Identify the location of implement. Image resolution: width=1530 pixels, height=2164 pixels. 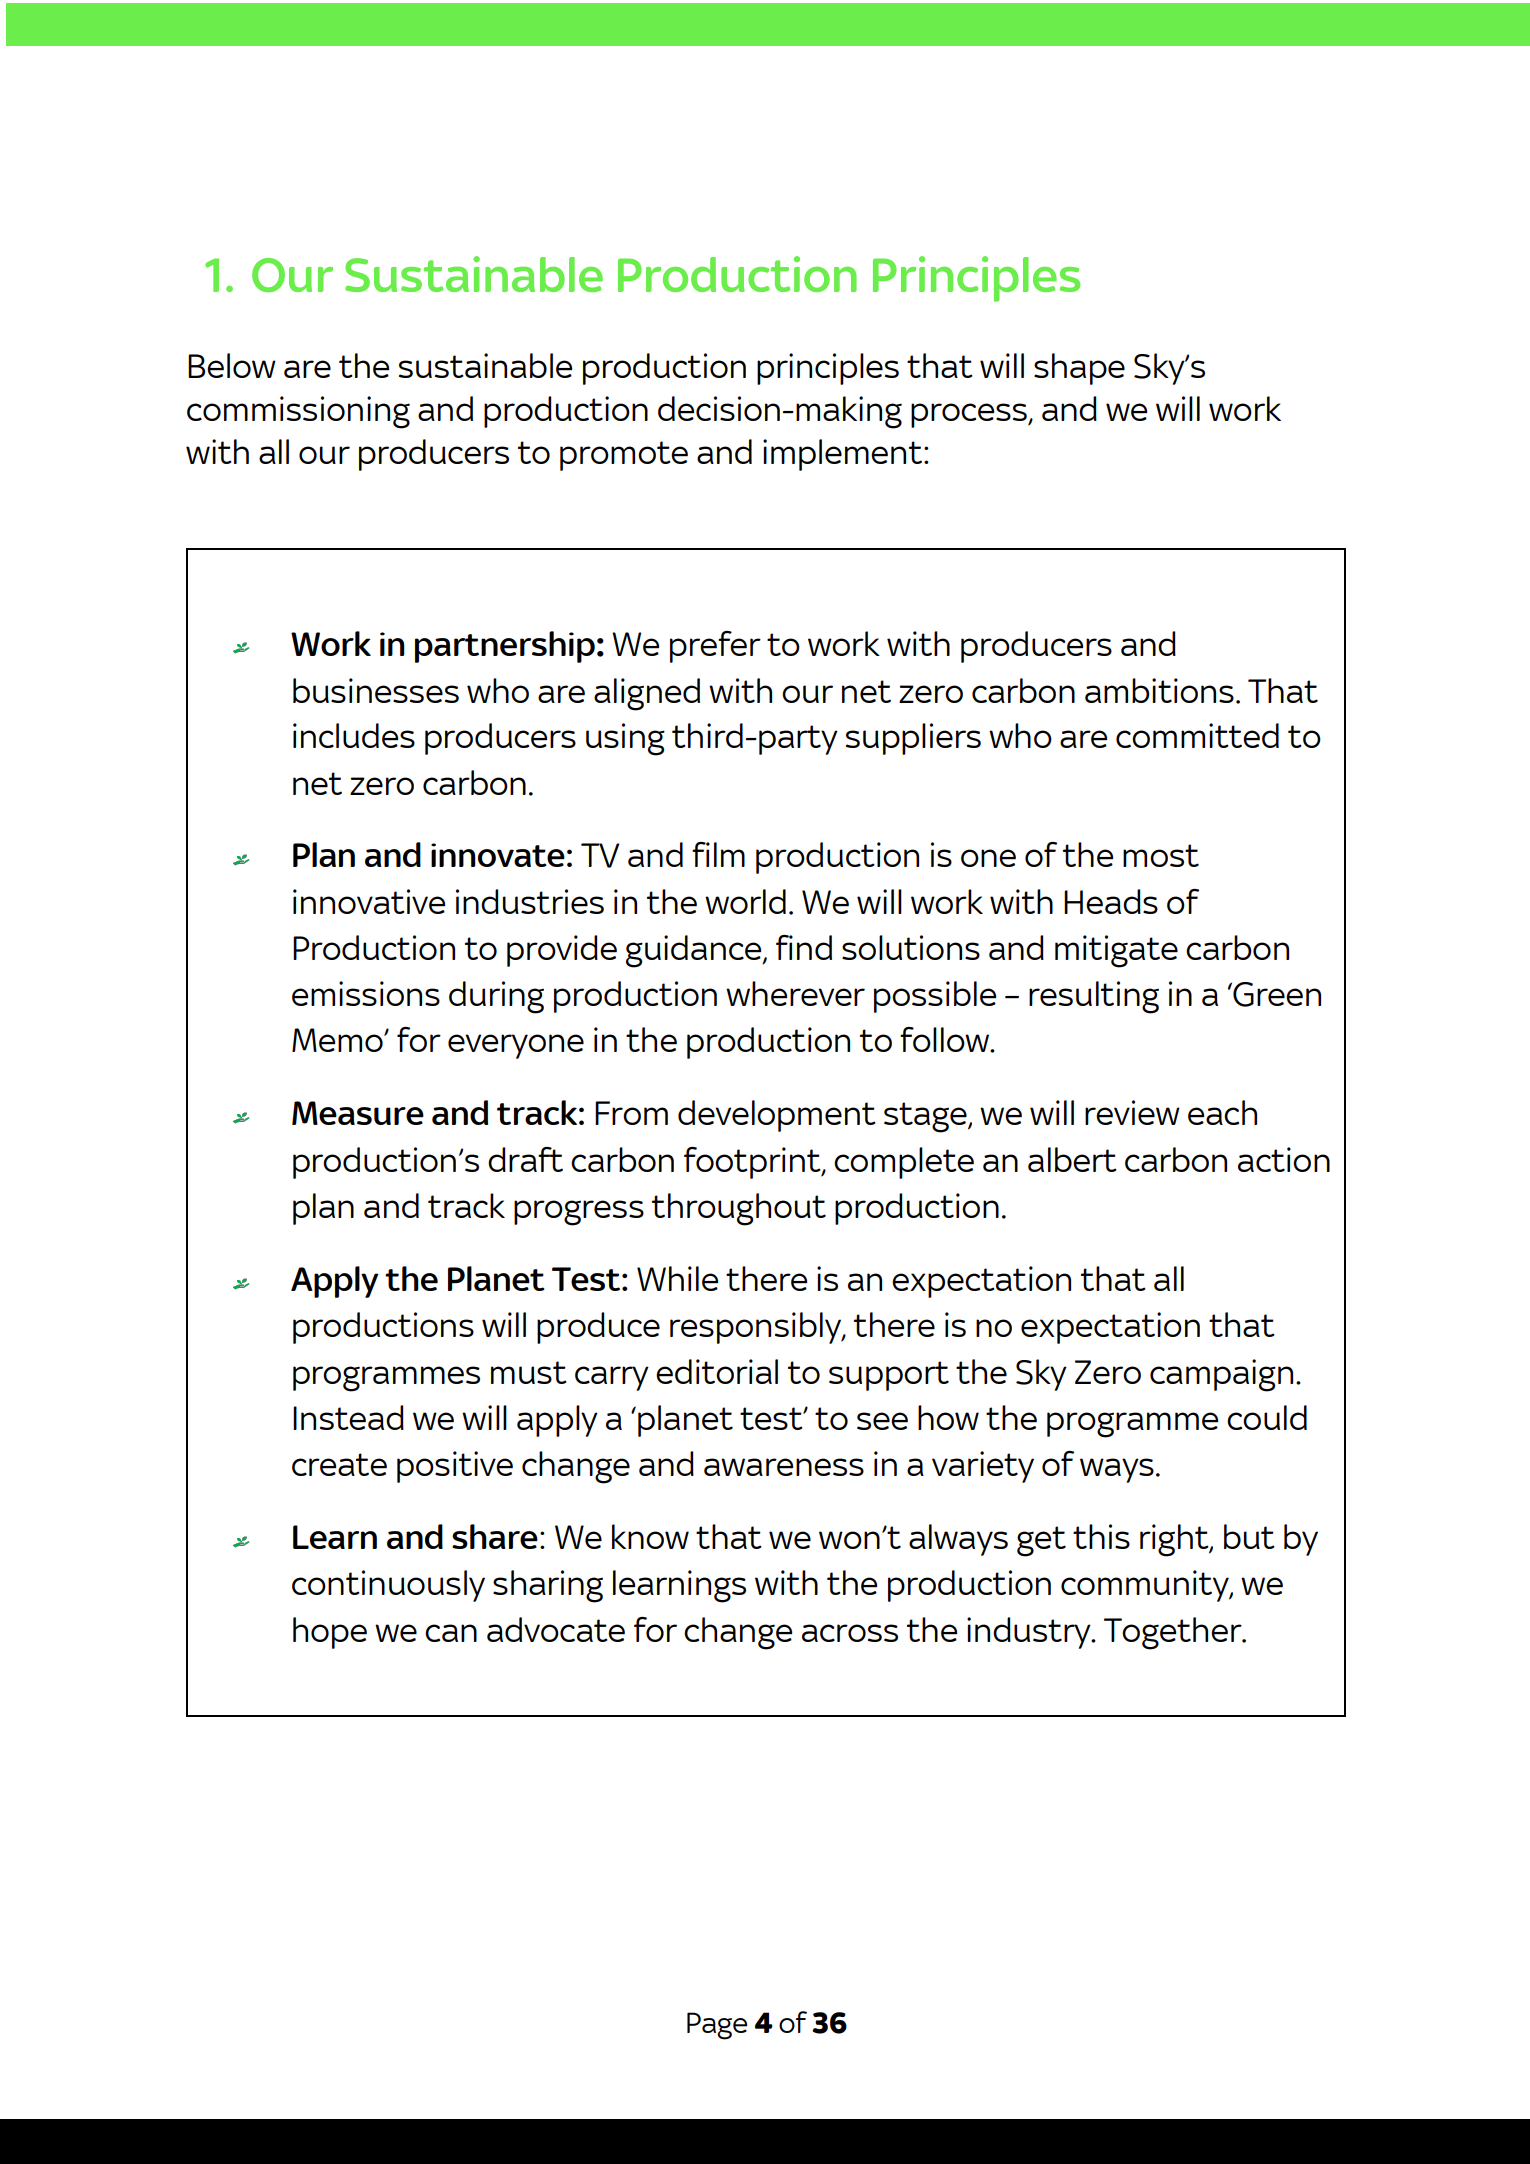
(842, 455).
